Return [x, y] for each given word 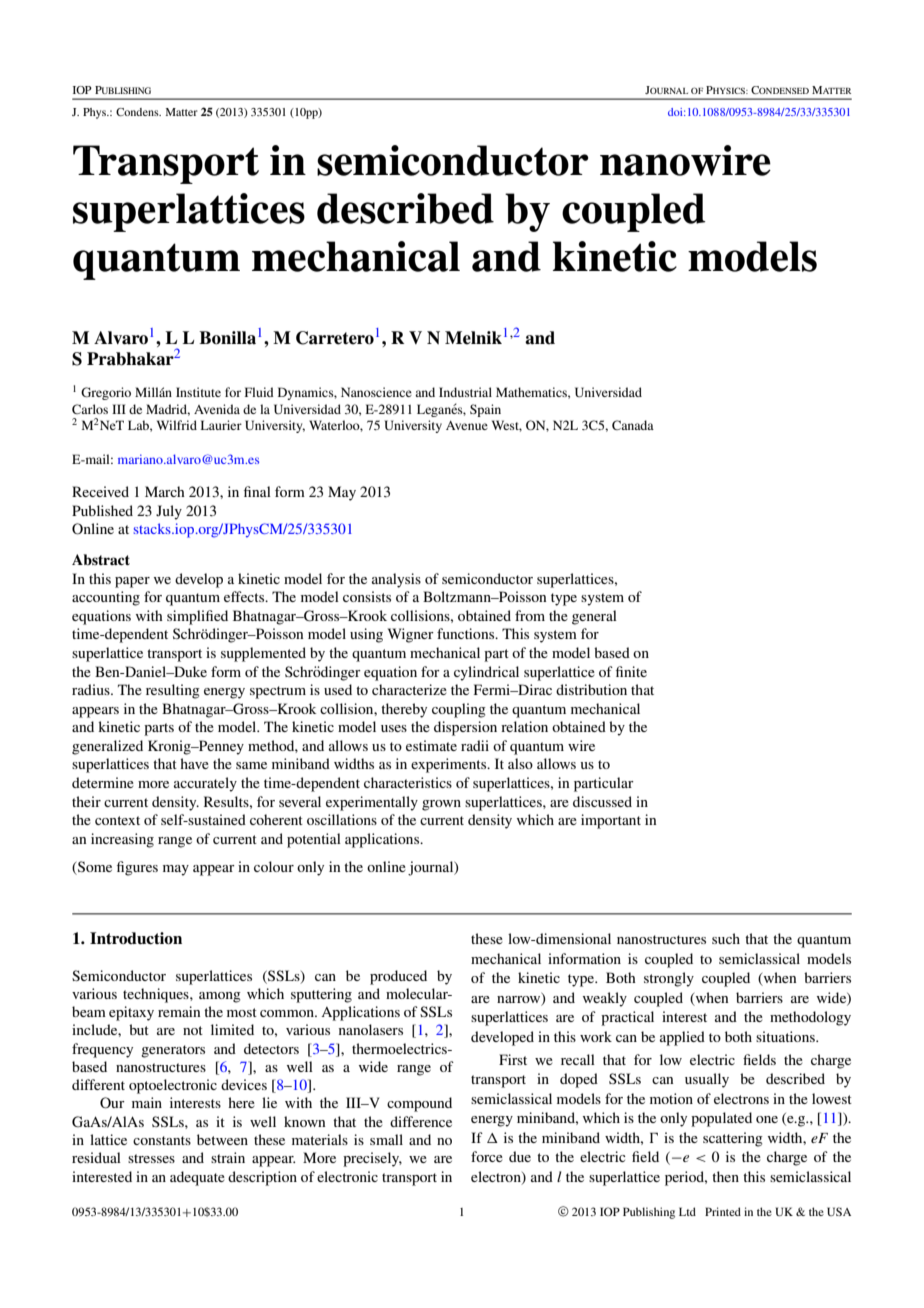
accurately [205, 784]
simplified [197, 617]
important [611, 821]
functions [467, 633]
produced [398, 977]
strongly [669, 979]
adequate [197, 1178]
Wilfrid [177, 425]
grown [441, 805]
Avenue [467, 425]
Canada [633, 425]
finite [631, 671]
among [220, 997]
